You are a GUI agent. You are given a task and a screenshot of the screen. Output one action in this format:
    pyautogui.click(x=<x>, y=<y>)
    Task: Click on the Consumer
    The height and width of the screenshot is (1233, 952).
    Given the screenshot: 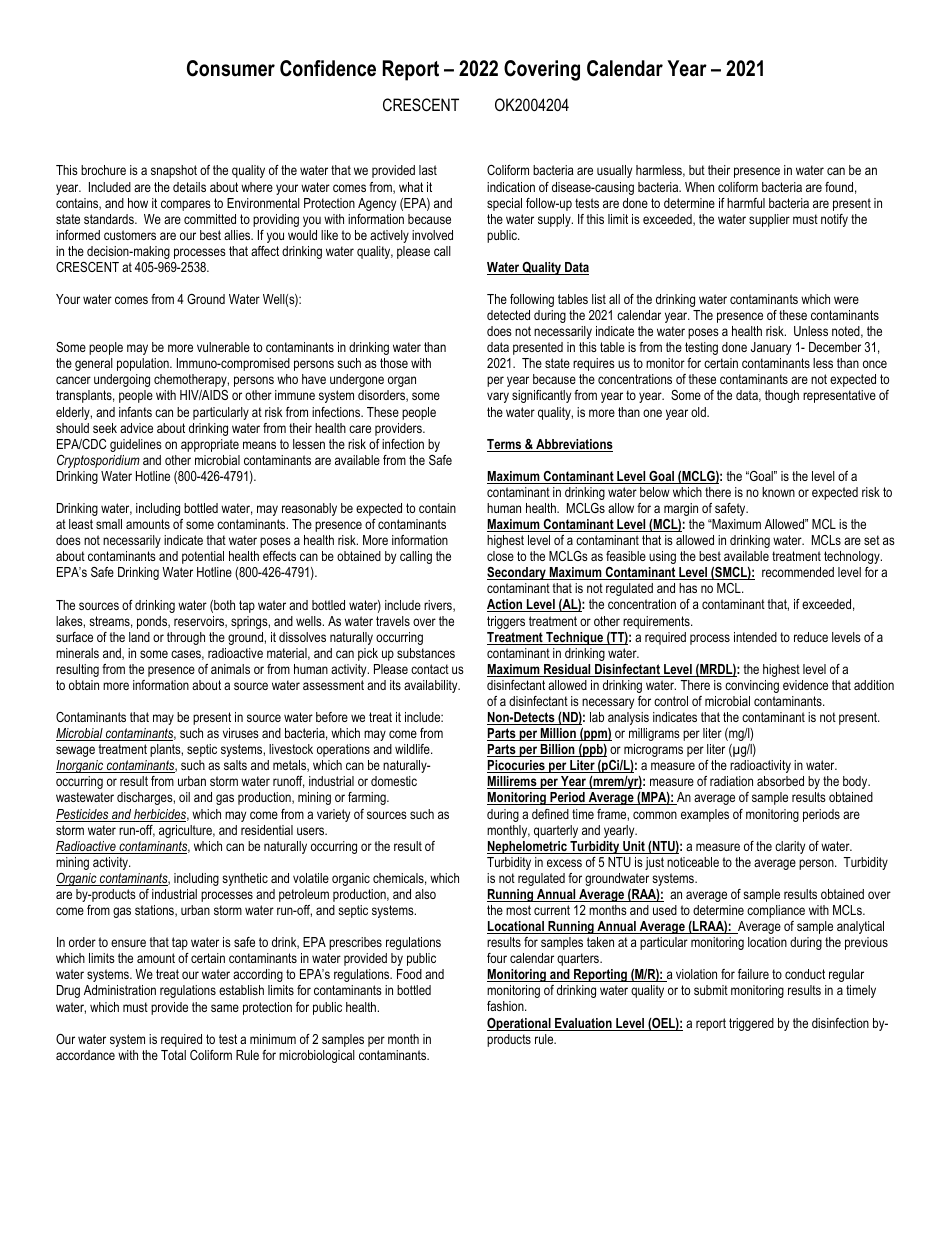 What is the action you would take?
    pyautogui.click(x=231, y=68)
